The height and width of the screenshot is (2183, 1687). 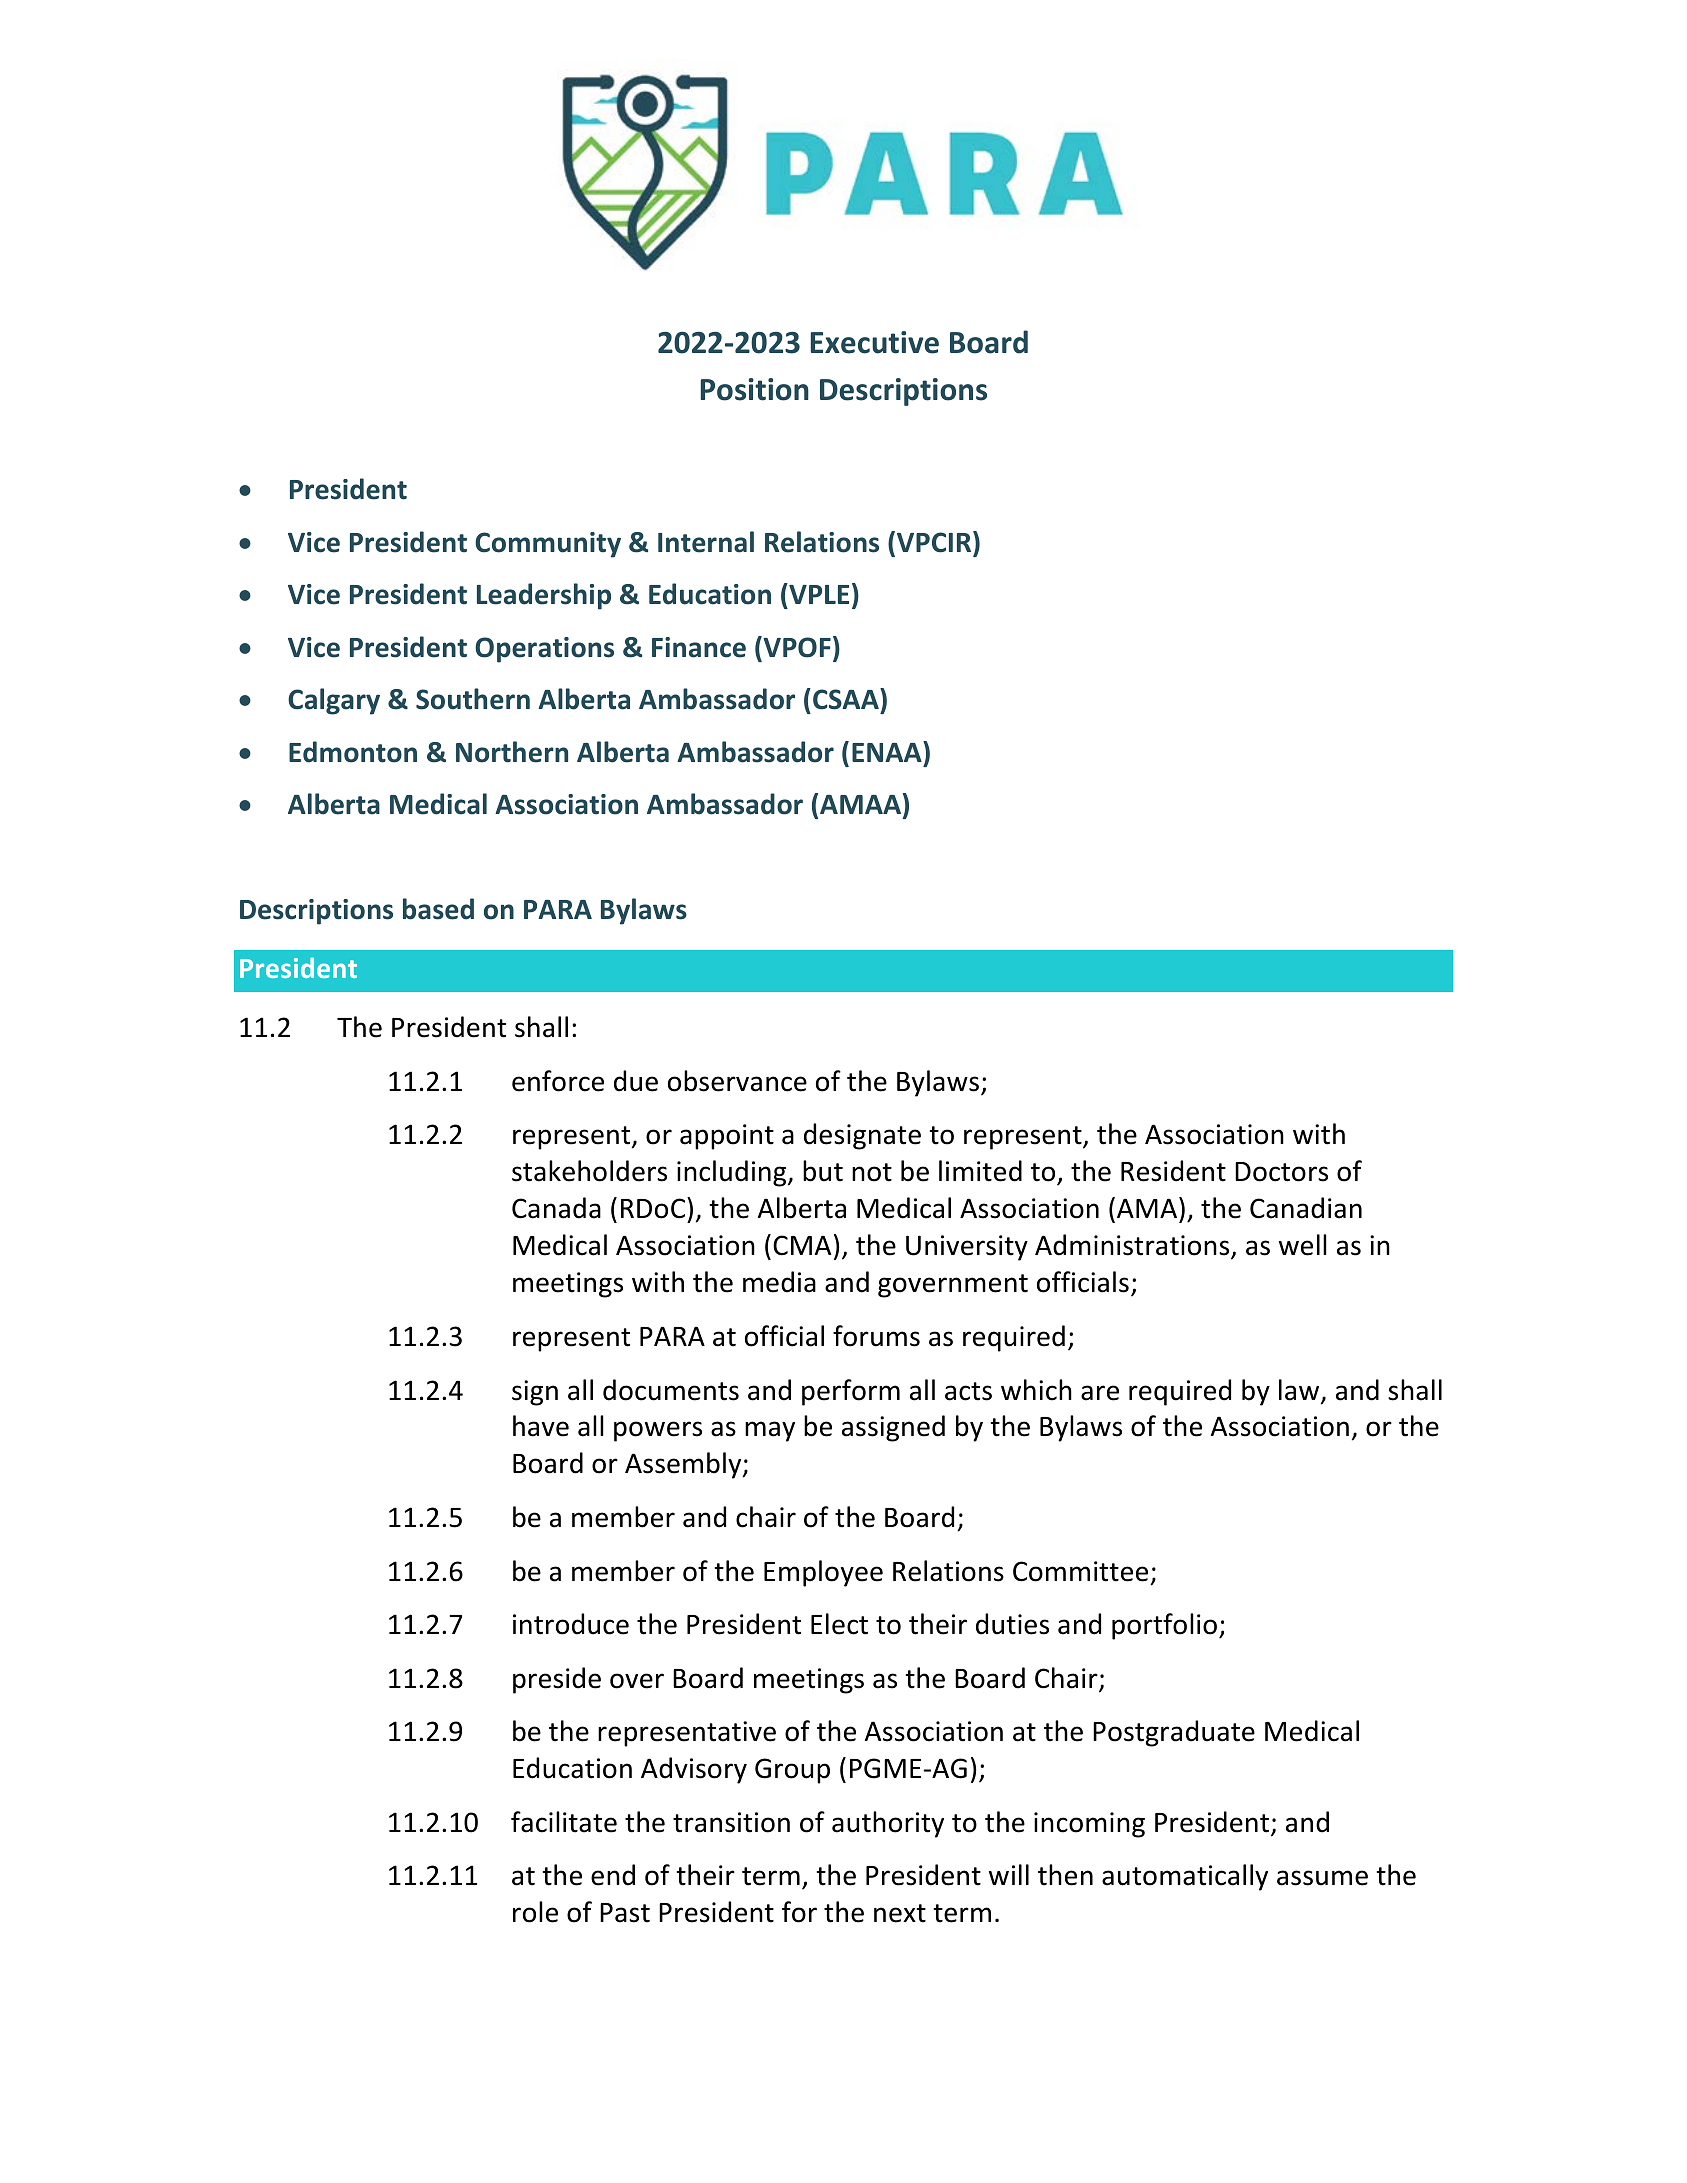 What do you see at coordinates (875, 342) in the screenshot?
I see `Executive` at bounding box center [875, 342].
